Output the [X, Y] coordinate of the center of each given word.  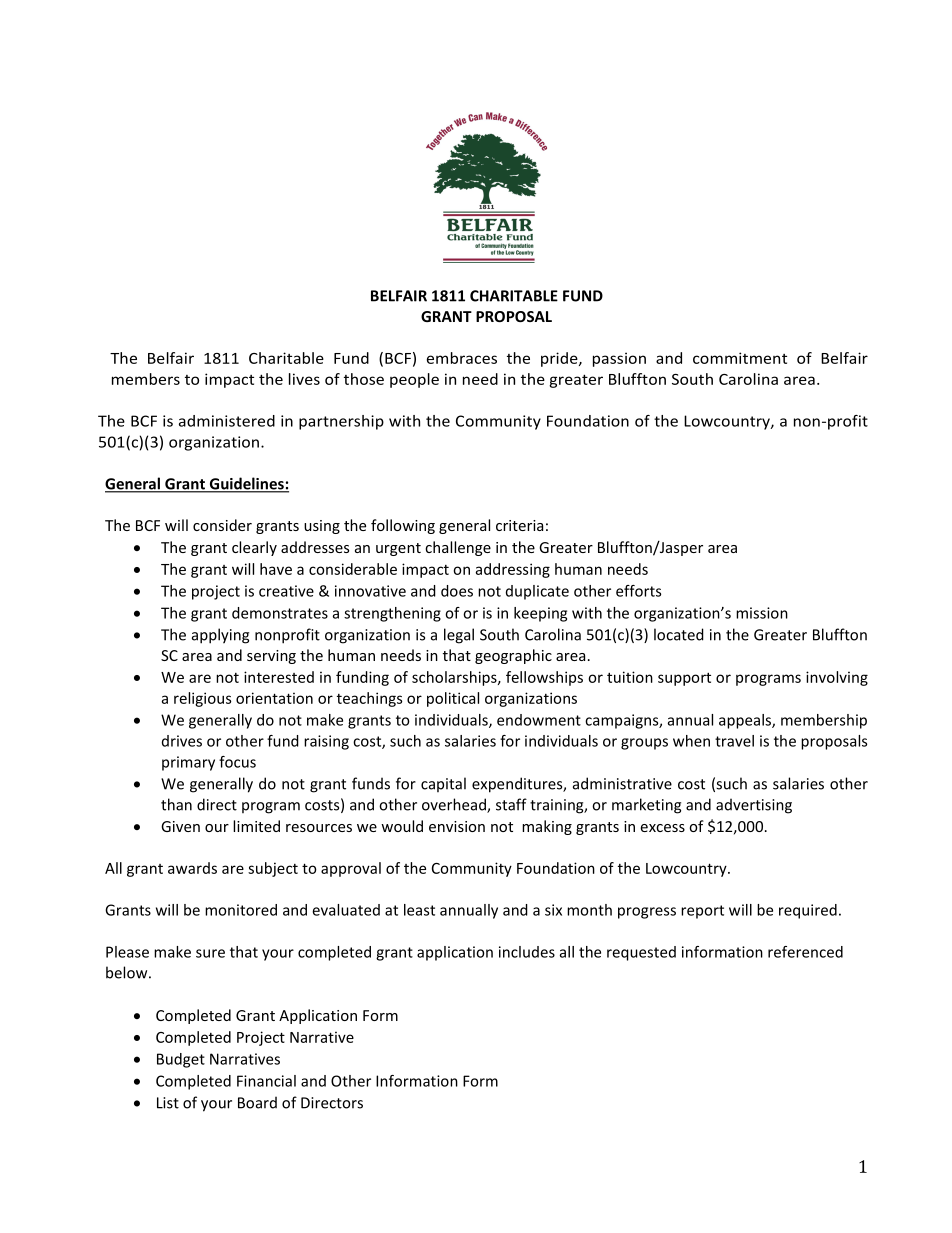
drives [182, 741]
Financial [266, 1081]
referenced [805, 952]
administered [227, 421]
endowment [539, 720]
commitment [740, 358]
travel [734, 741]
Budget [181, 1060]
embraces [462, 358]
